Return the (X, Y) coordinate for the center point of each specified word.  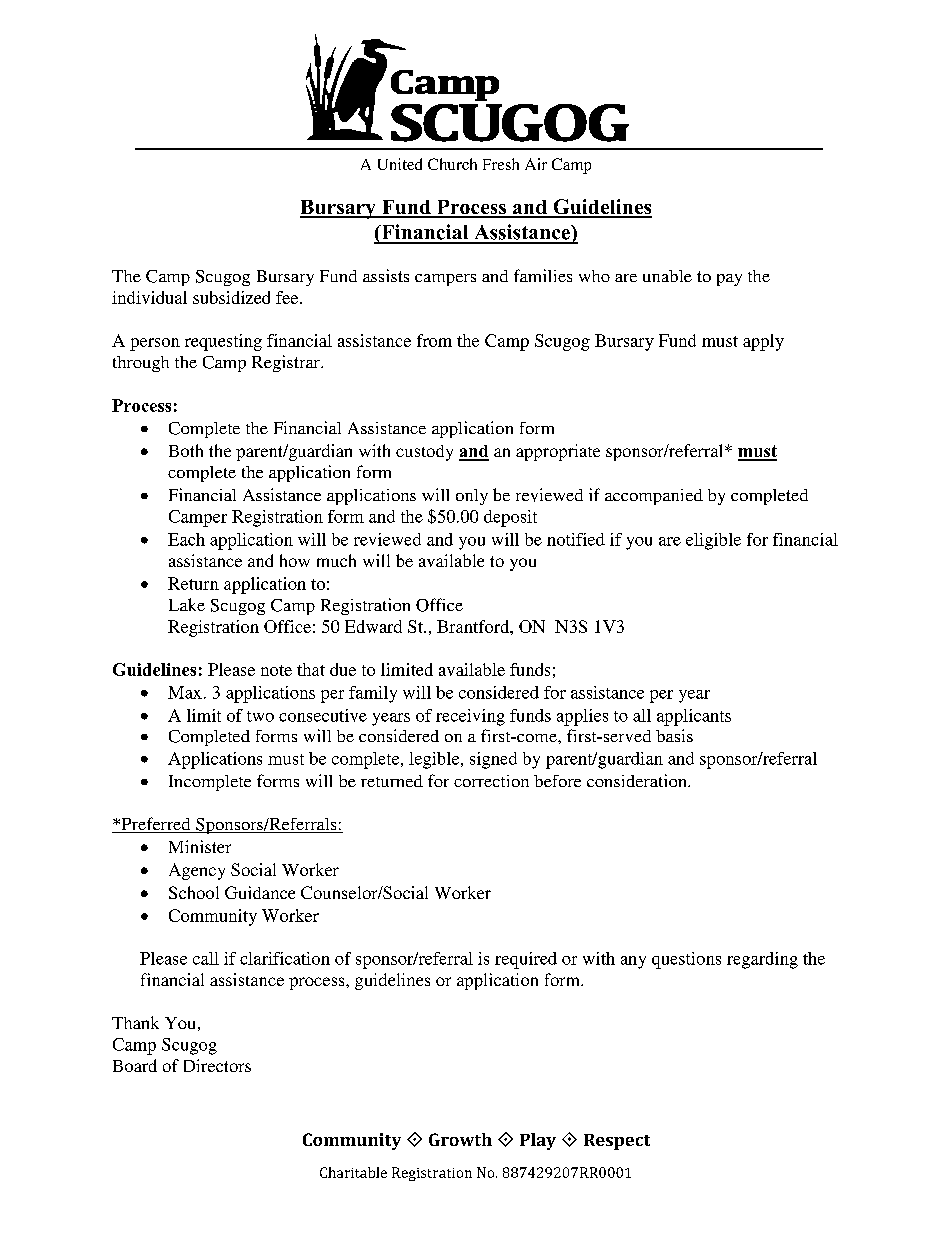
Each (186, 539)
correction (491, 781)
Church (452, 164)
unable (667, 276)
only (472, 497)
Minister (200, 846)
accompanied (654, 497)
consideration (638, 780)
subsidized (231, 297)
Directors (217, 1065)
